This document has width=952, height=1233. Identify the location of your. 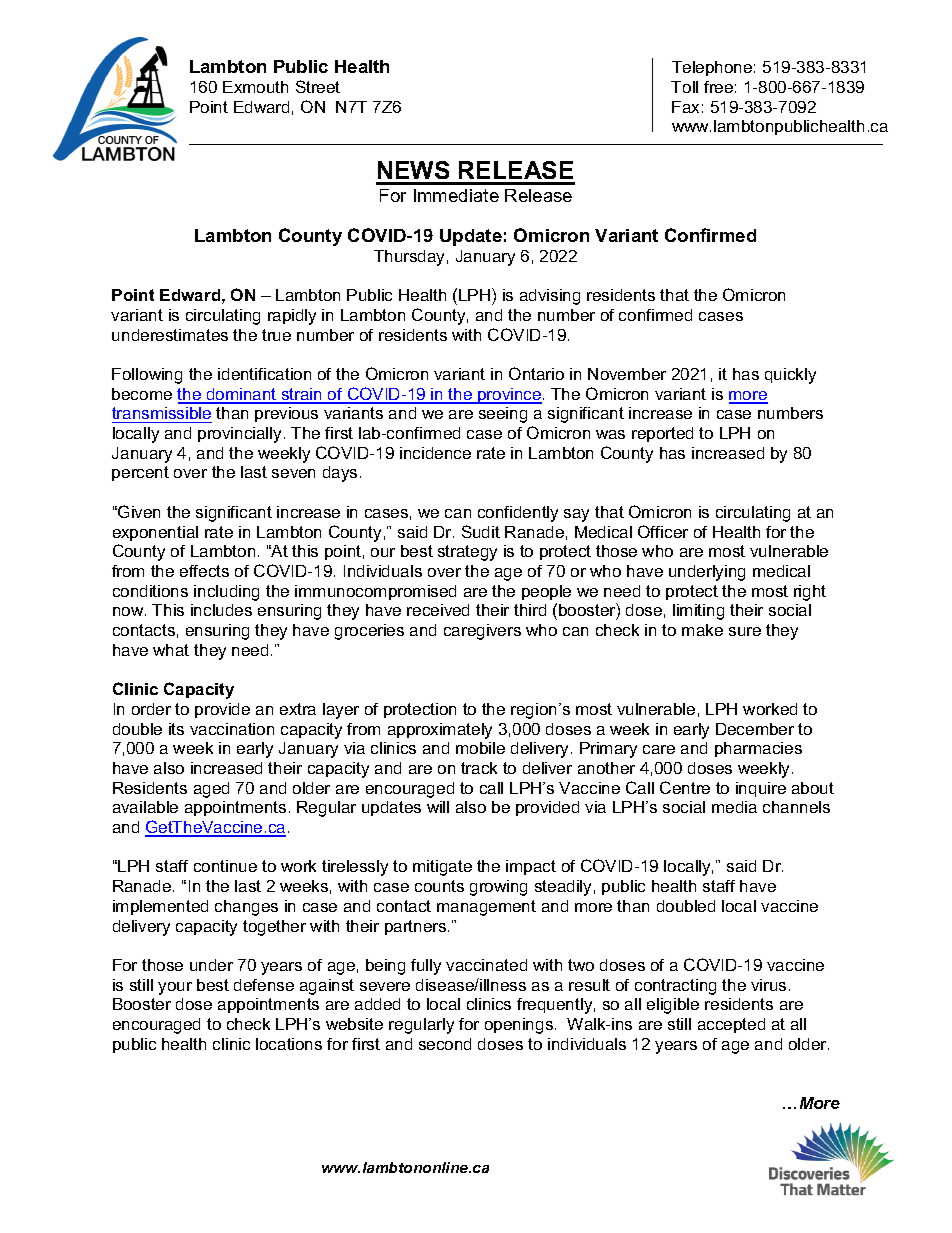
(175, 988).
